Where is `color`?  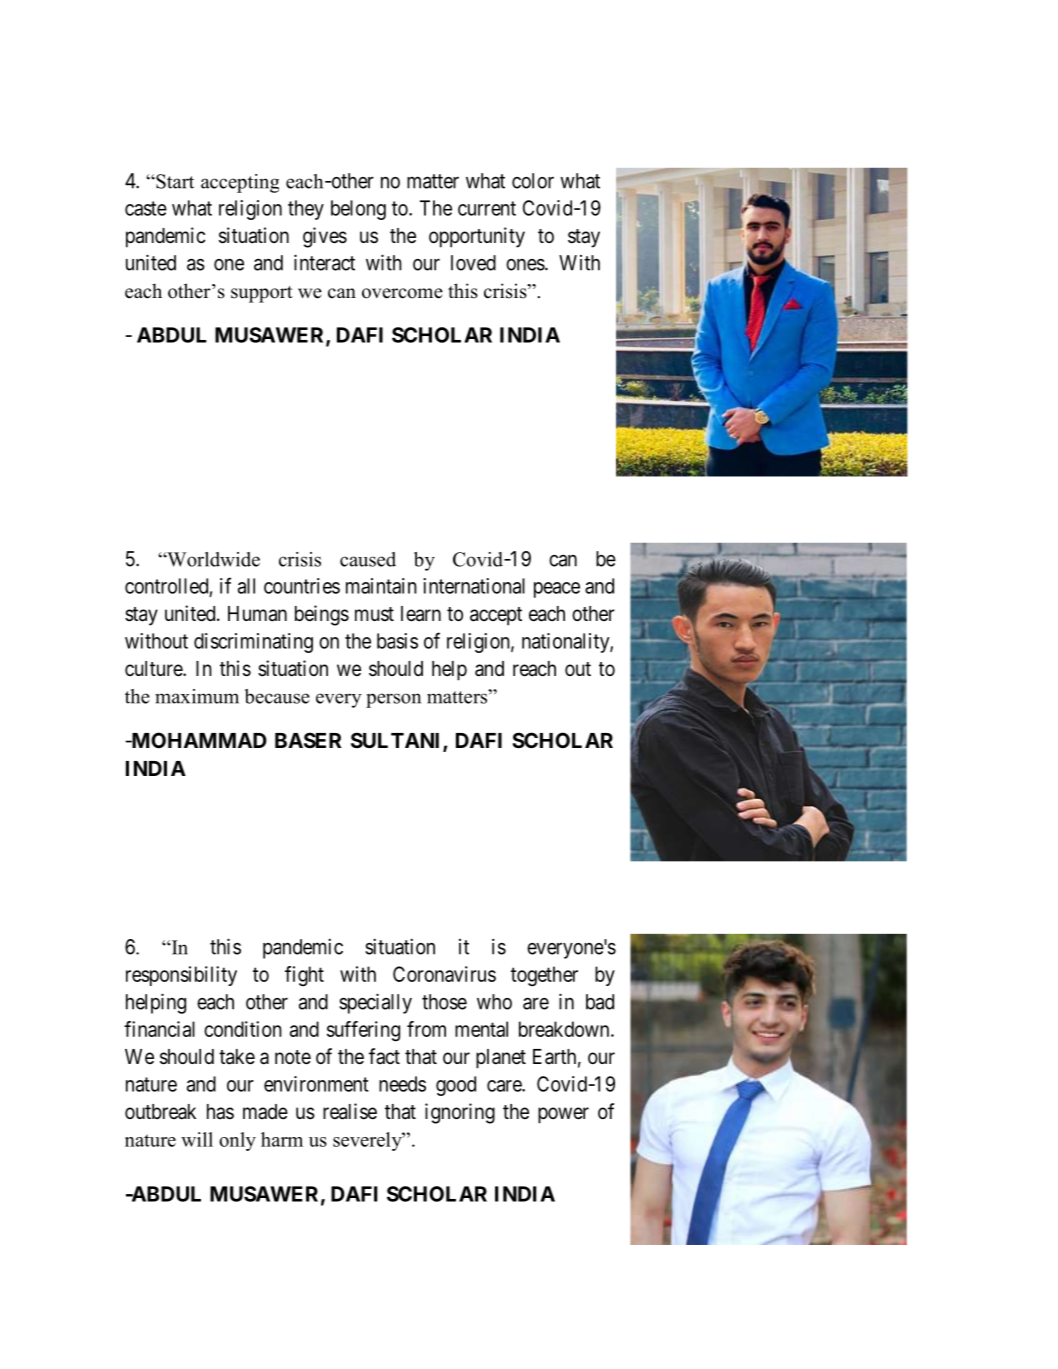
color is located at coordinates (533, 181).
